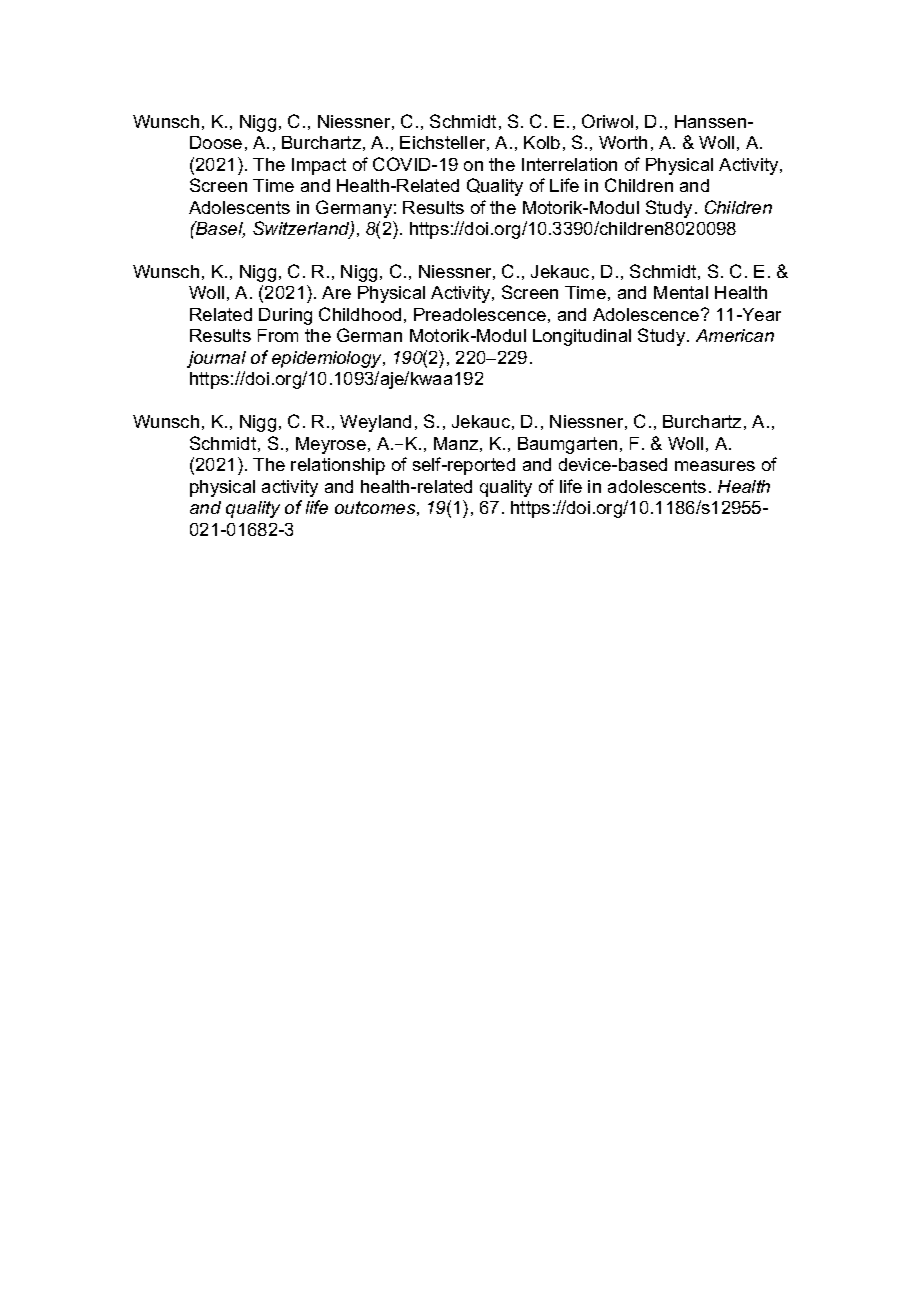 This screenshot has height=1308, width=924. Describe the element at coordinates (360, 314) in the screenshot. I see `Childhood` at that location.
